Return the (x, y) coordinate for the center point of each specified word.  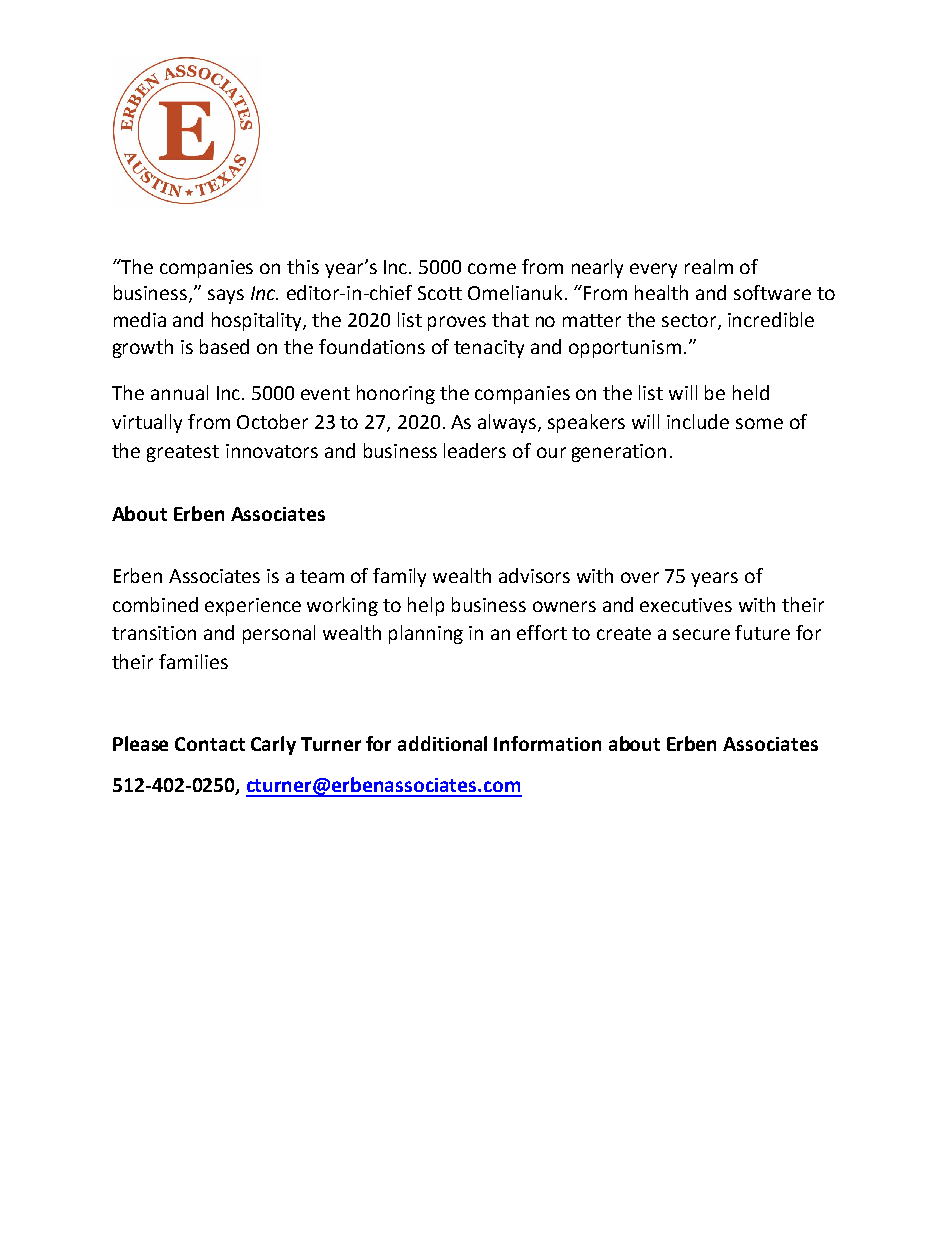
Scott (440, 293)
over (640, 577)
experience (253, 607)
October (272, 421)
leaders (475, 450)
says (226, 296)
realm (709, 266)
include (698, 421)
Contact (210, 744)
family (399, 577)
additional (442, 743)
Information (547, 743)
